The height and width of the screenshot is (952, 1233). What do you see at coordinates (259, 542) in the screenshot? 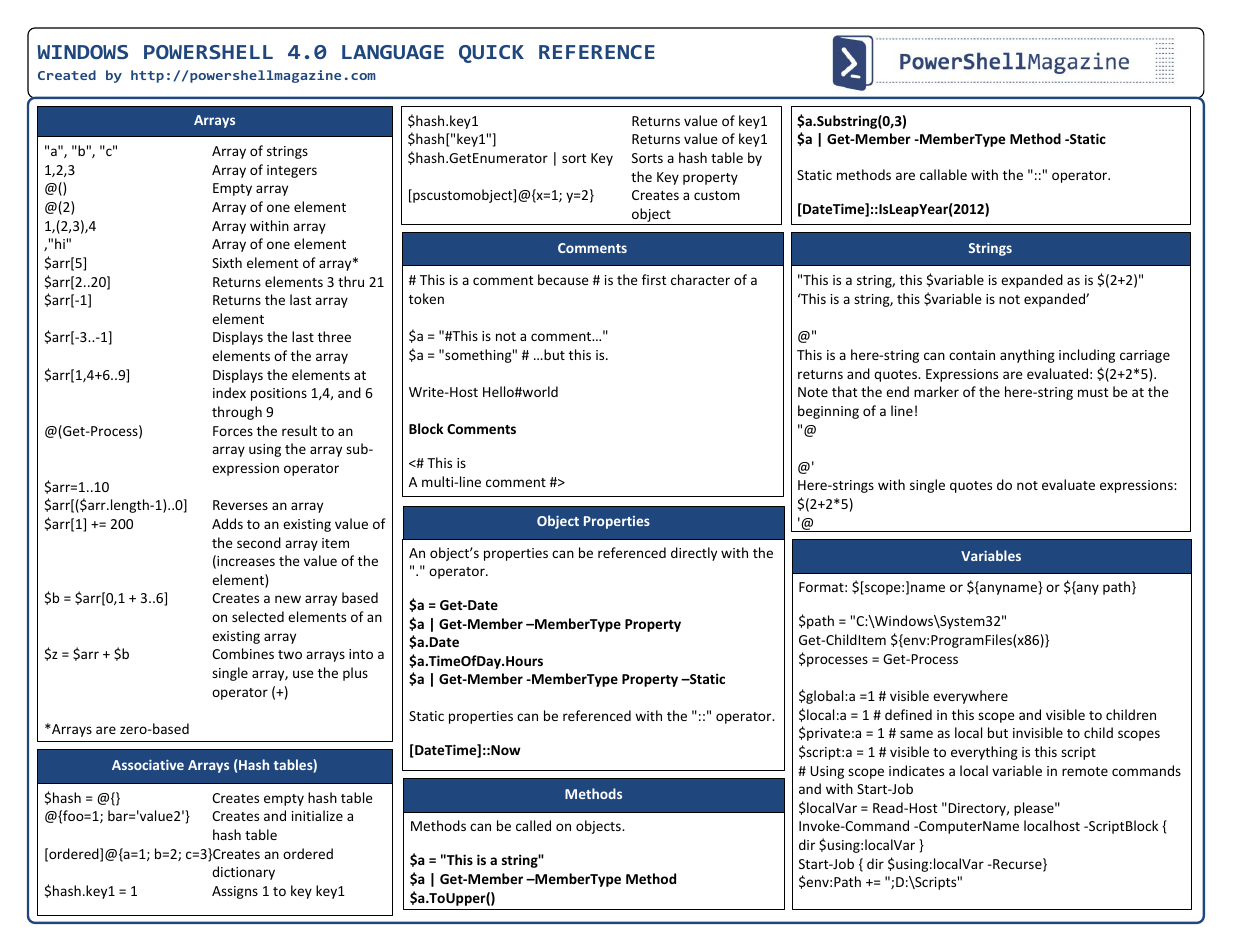
I see `second` at bounding box center [259, 542].
